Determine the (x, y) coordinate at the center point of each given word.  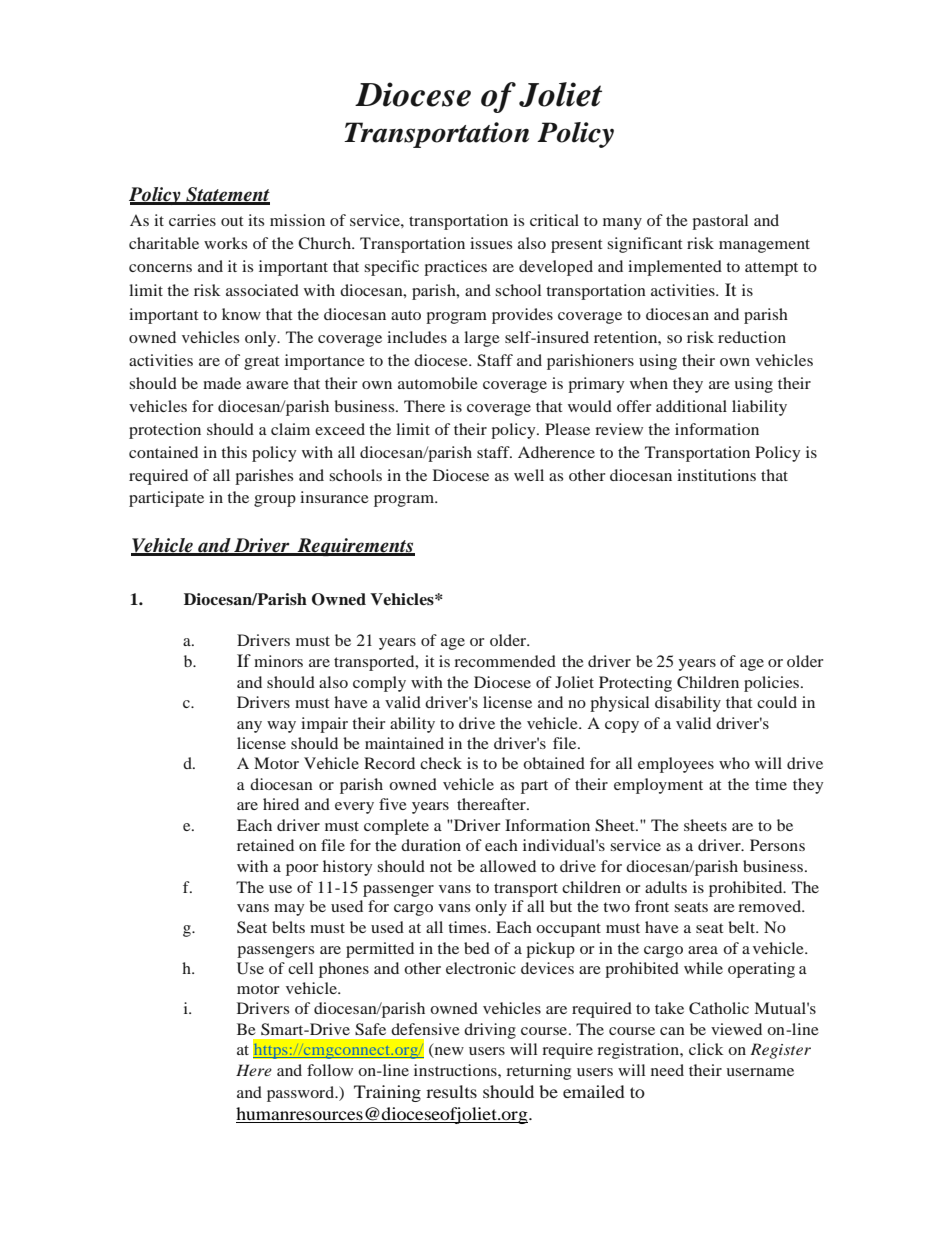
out (232, 221)
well (529, 475)
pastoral (720, 222)
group (275, 501)
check (441, 763)
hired (281, 804)
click (706, 1049)
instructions (456, 1070)
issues (491, 243)
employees (676, 765)
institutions (716, 475)
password (302, 1094)
